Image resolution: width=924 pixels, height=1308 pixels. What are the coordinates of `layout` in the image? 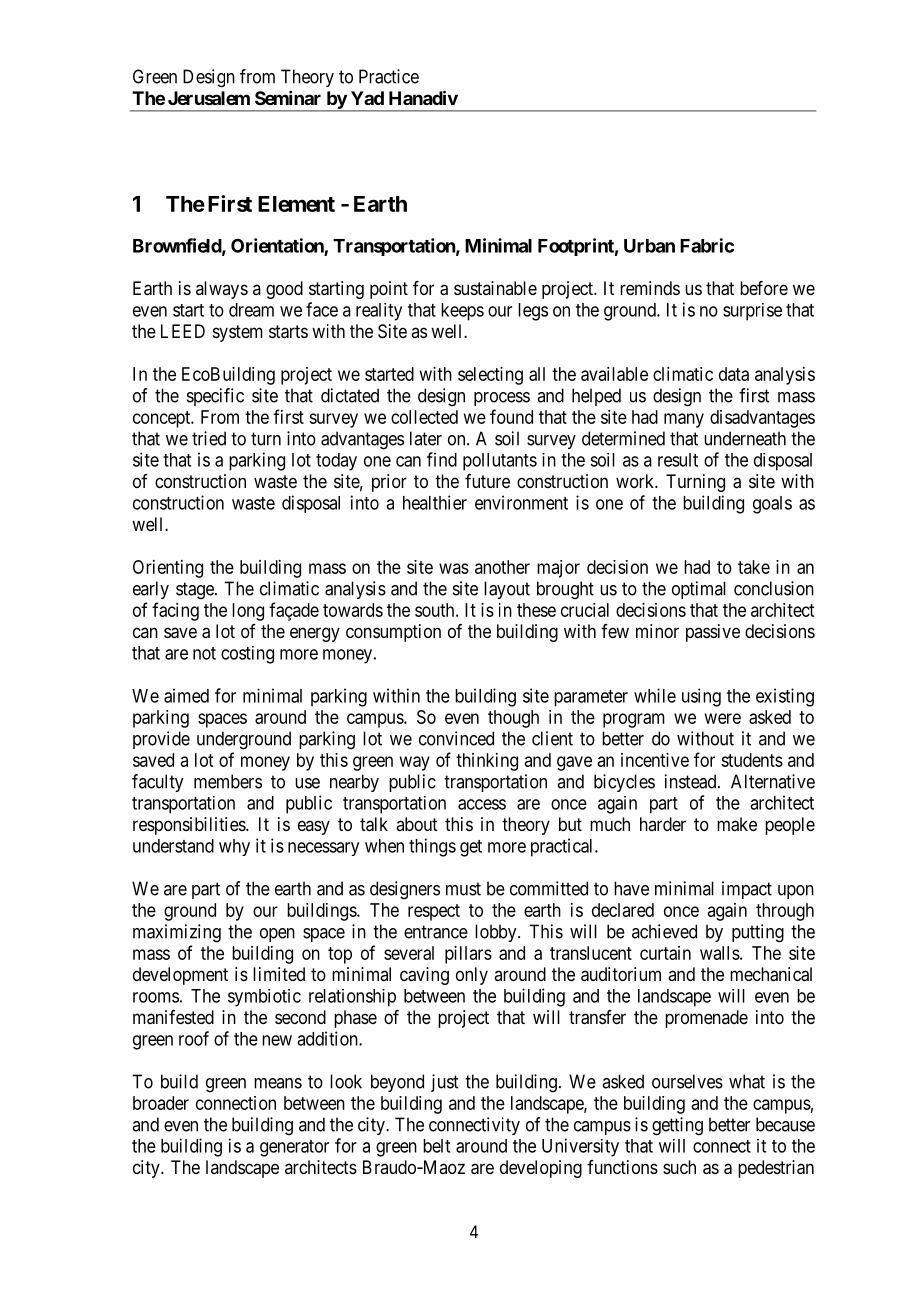 It's located at (507, 590).
